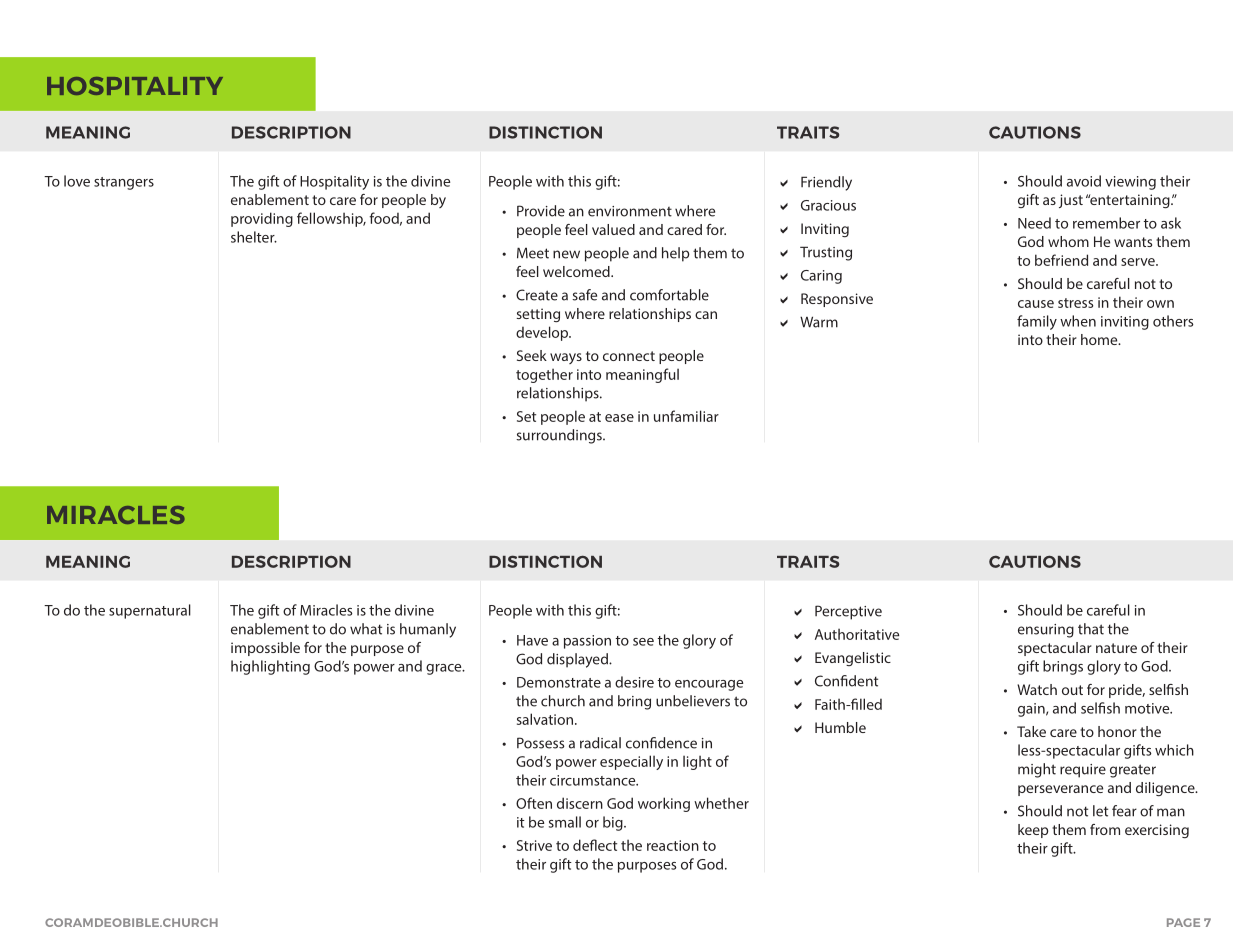 This document has width=1233, height=952. I want to click on home, so click(1100, 339).
